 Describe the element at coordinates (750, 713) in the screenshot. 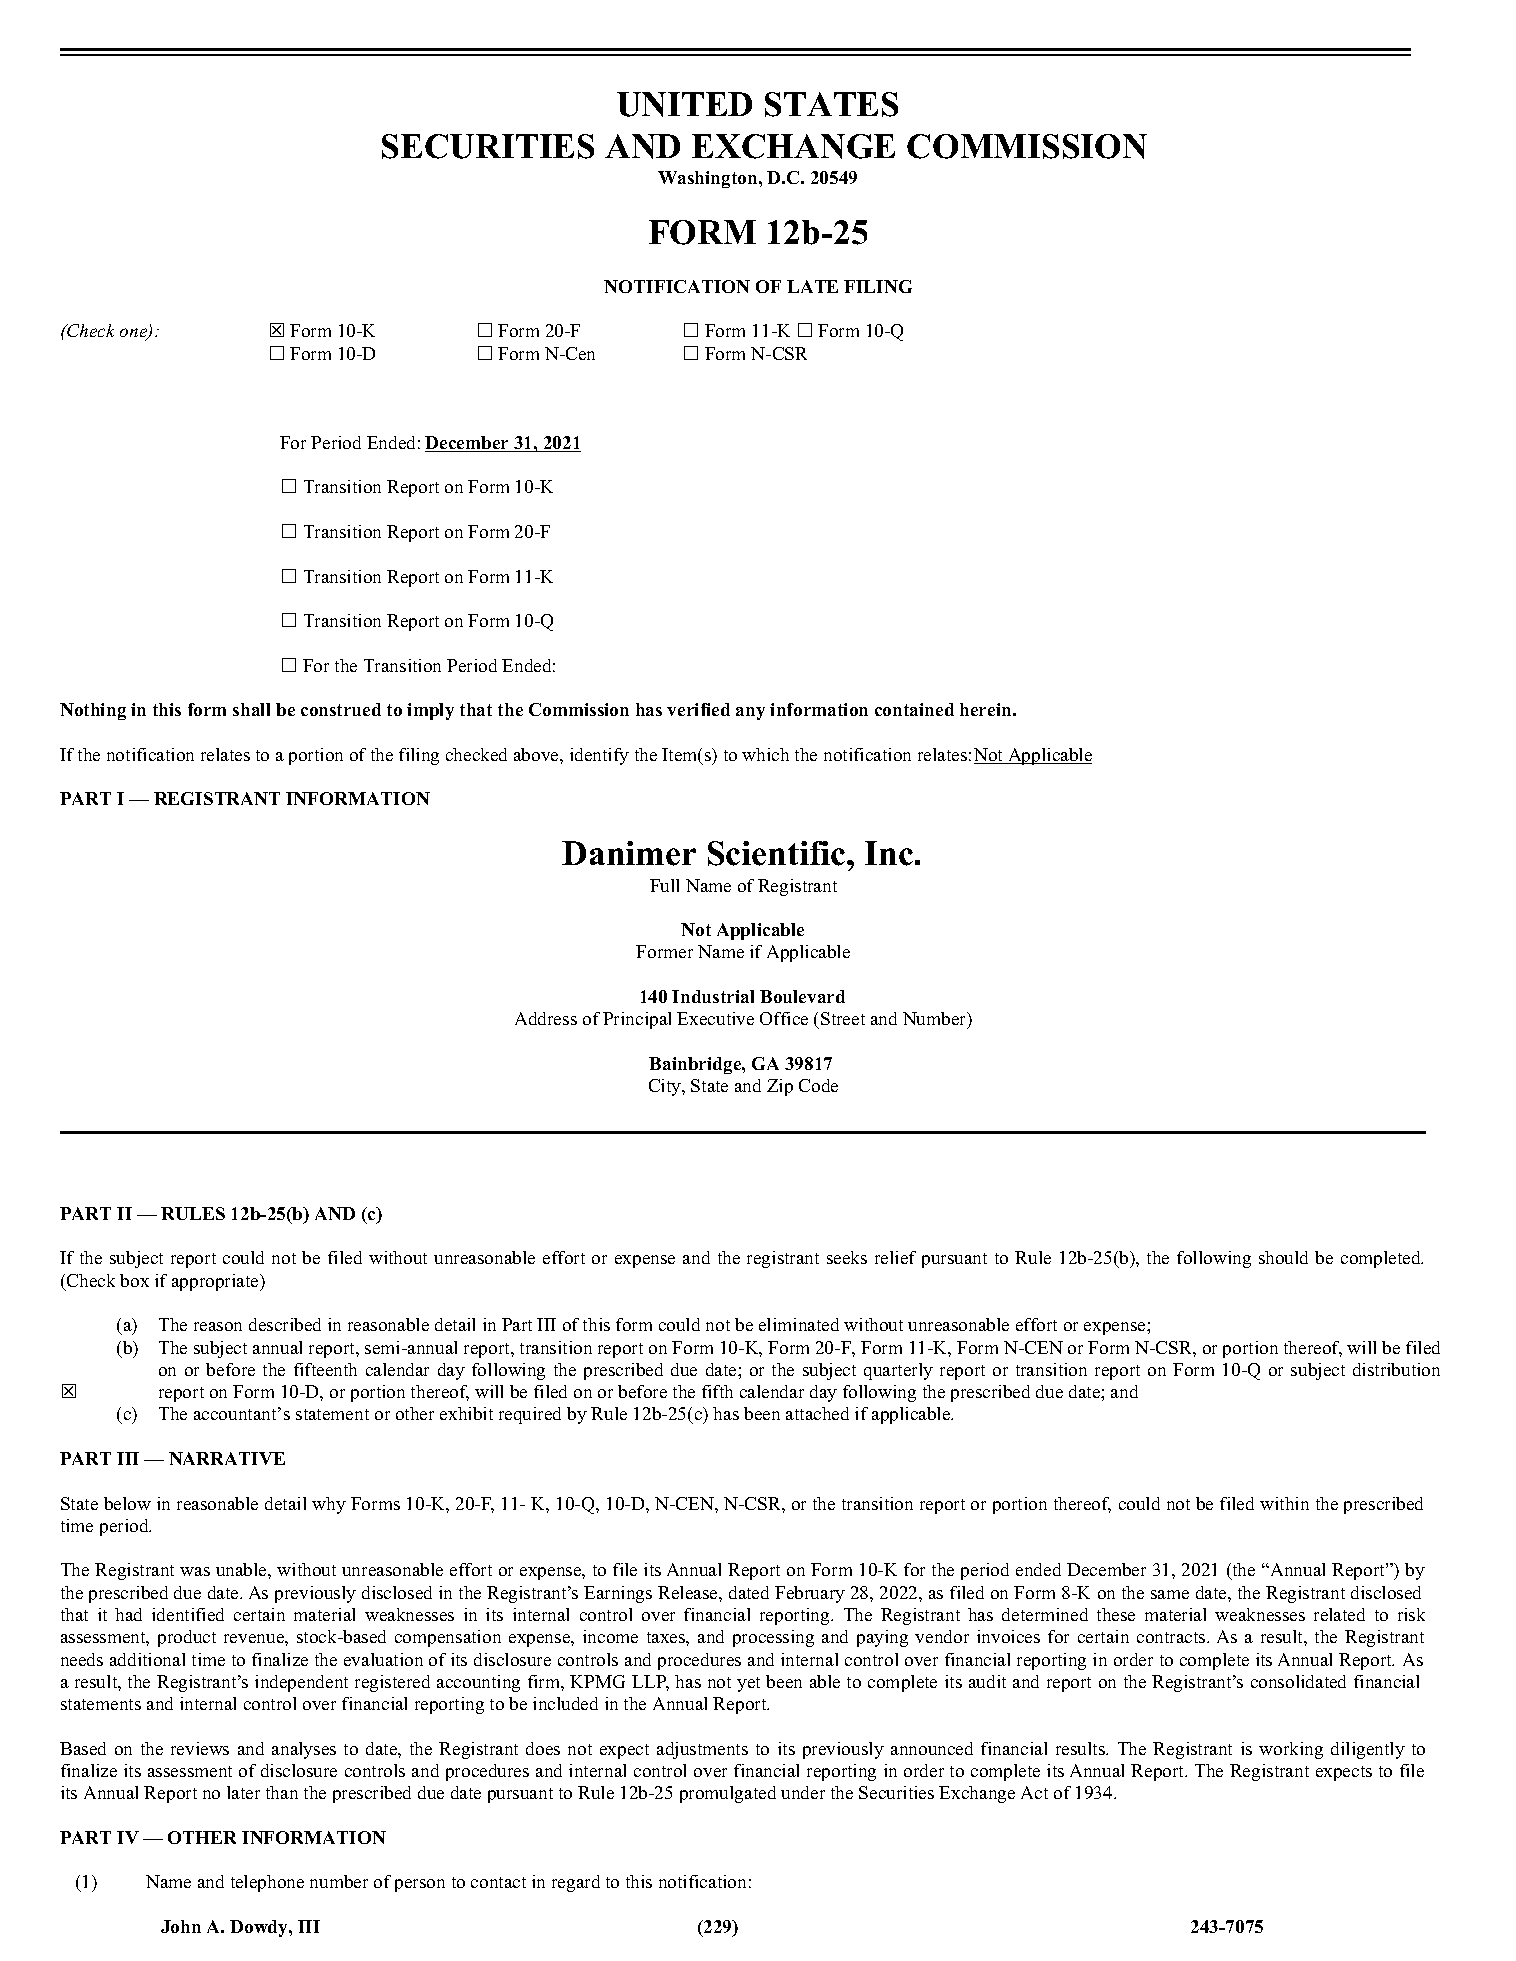

I see `any` at that location.
